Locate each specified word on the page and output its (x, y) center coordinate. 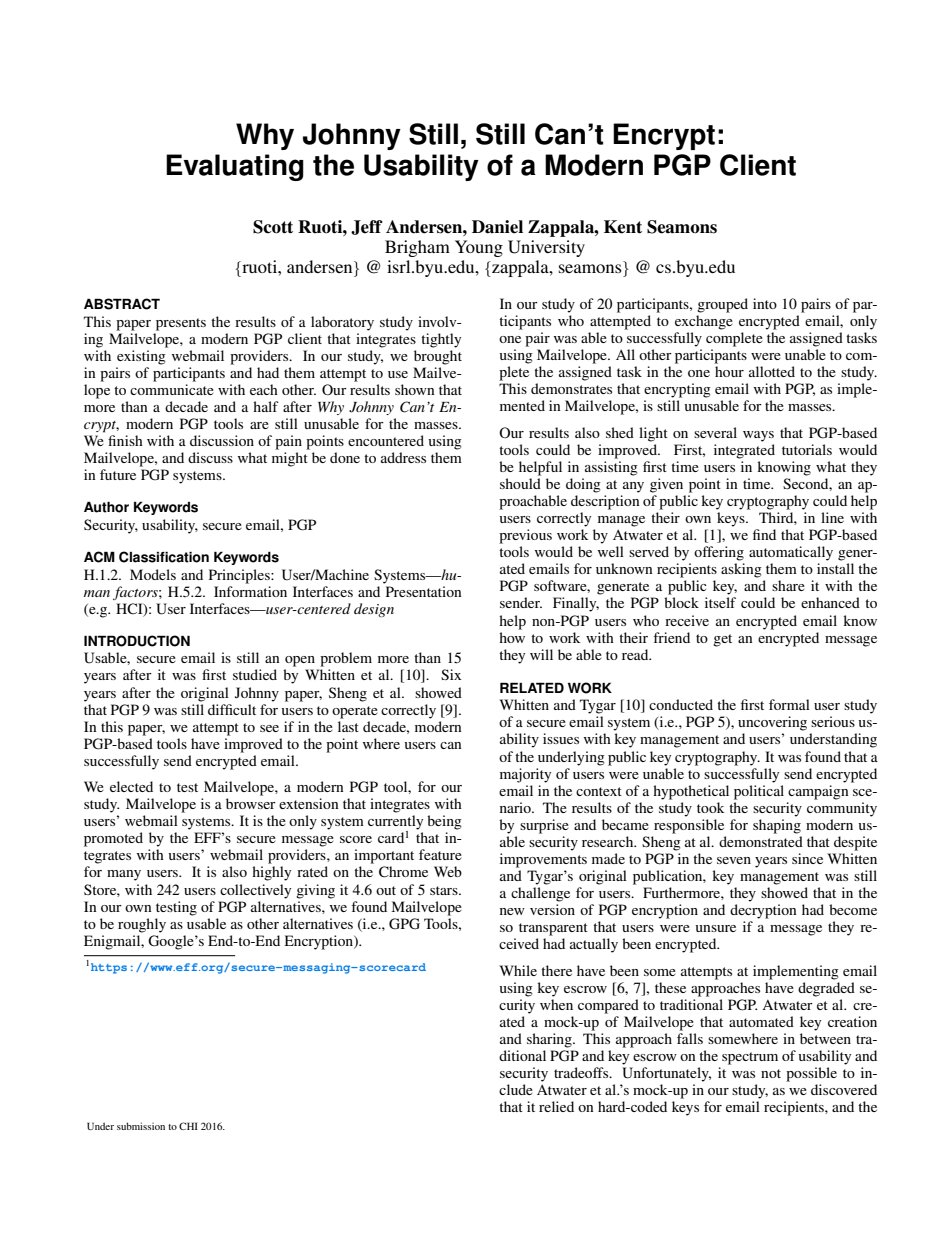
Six (451, 674)
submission (141, 1126)
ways (758, 436)
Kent (623, 227)
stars (445, 890)
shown (415, 389)
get (722, 640)
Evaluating (235, 167)
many (124, 875)
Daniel (497, 227)
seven (734, 860)
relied (556, 1106)
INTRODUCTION (137, 641)
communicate (172, 389)
